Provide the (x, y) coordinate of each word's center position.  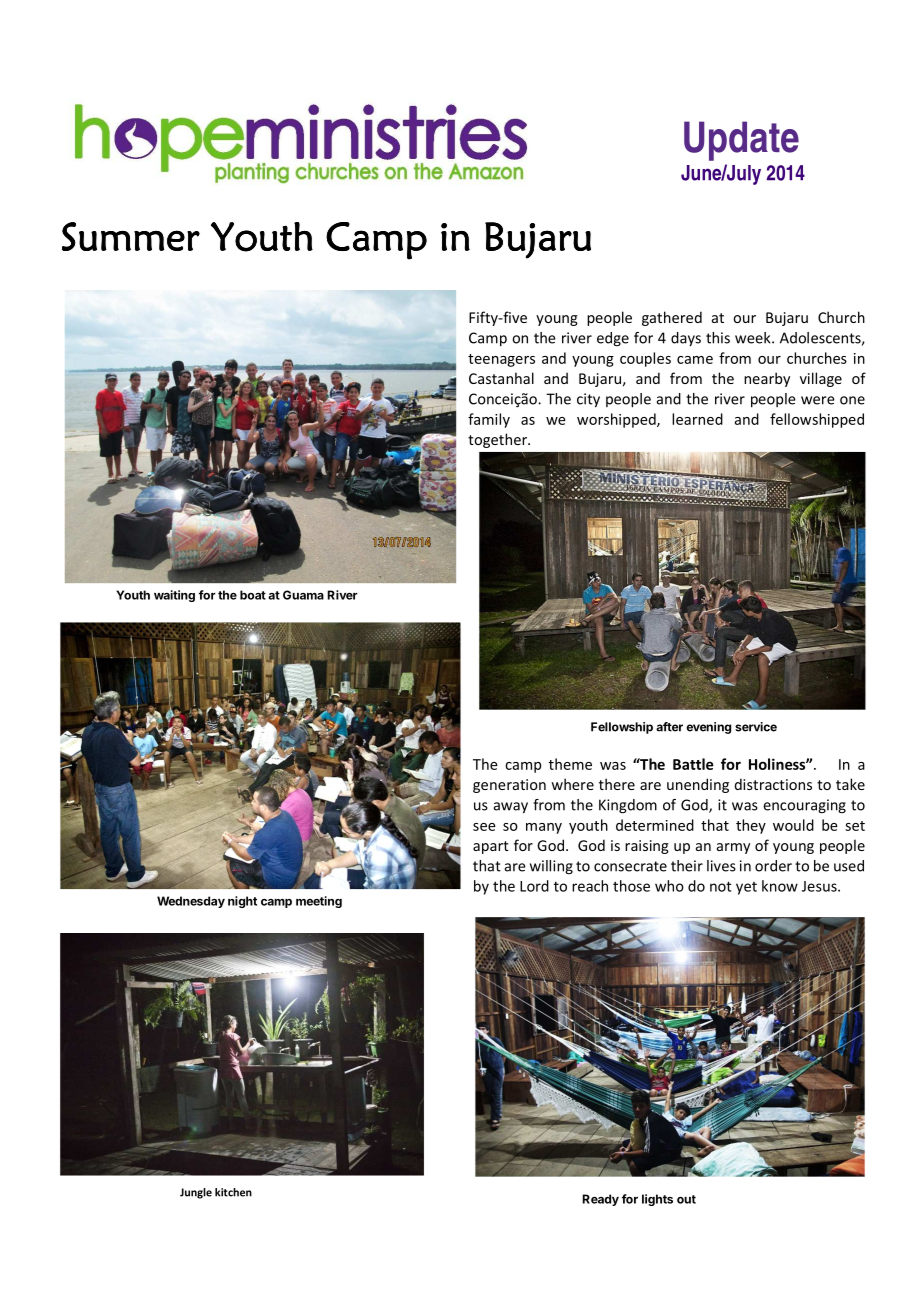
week (754, 338)
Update (741, 141)
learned (697, 419)
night (242, 902)
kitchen (233, 1192)
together (498, 440)
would (793, 825)
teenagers (501, 360)
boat (253, 595)
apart (491, 847)
